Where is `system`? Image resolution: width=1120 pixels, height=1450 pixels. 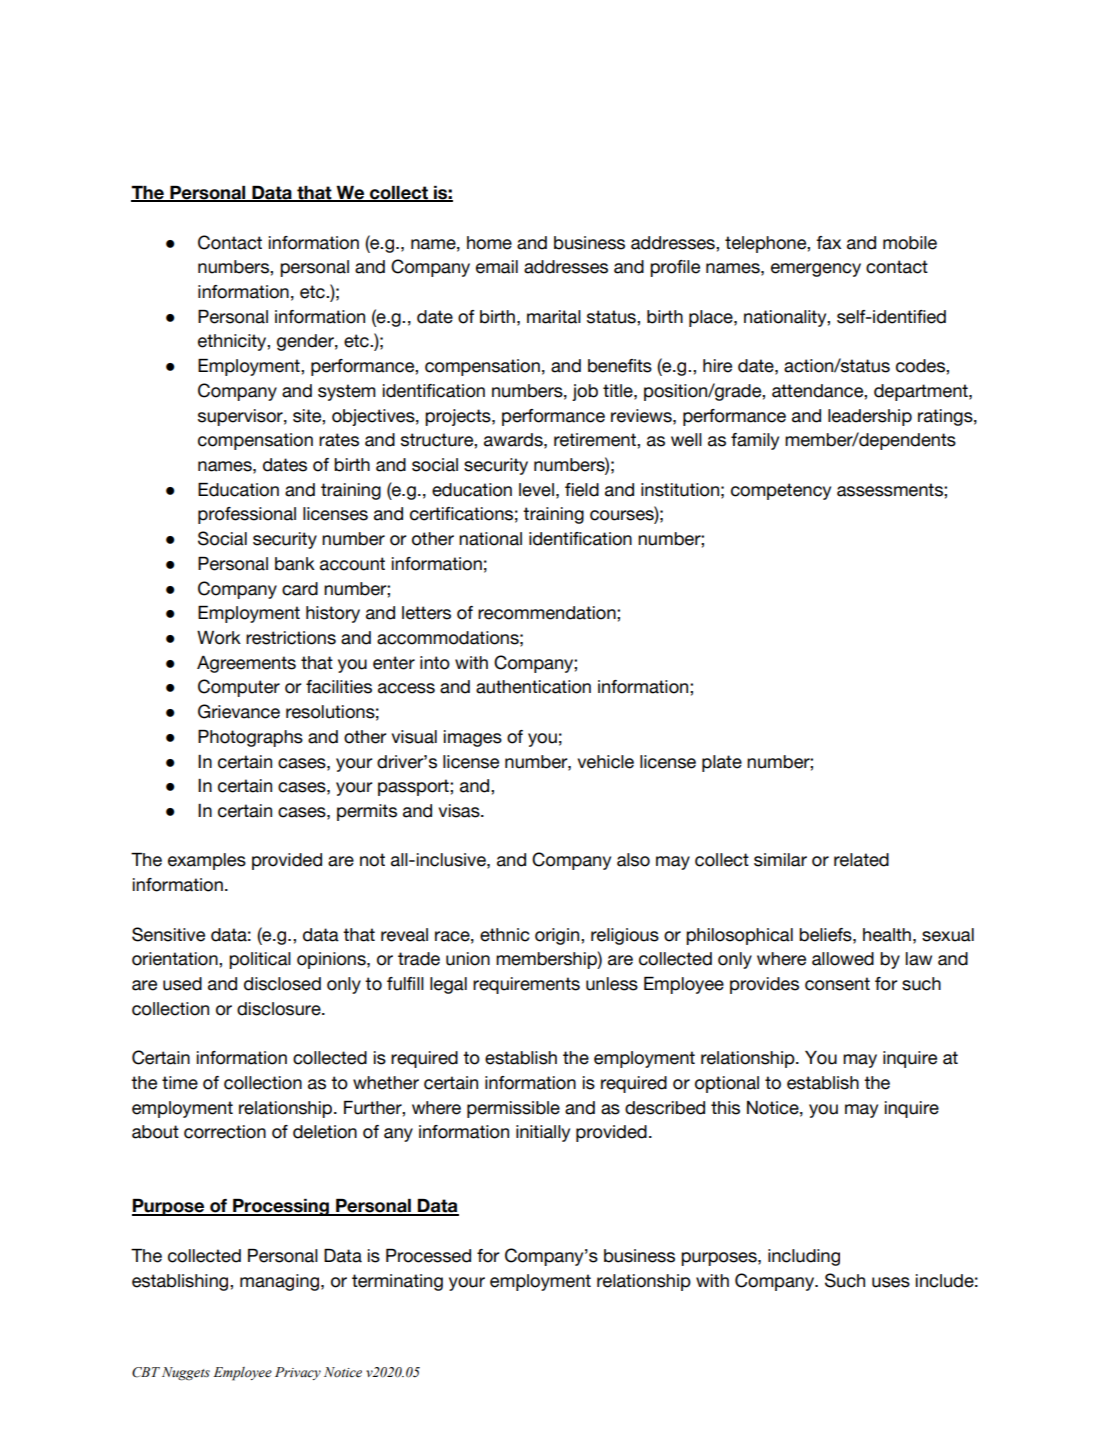 system is located at coordinates (347, 392).
